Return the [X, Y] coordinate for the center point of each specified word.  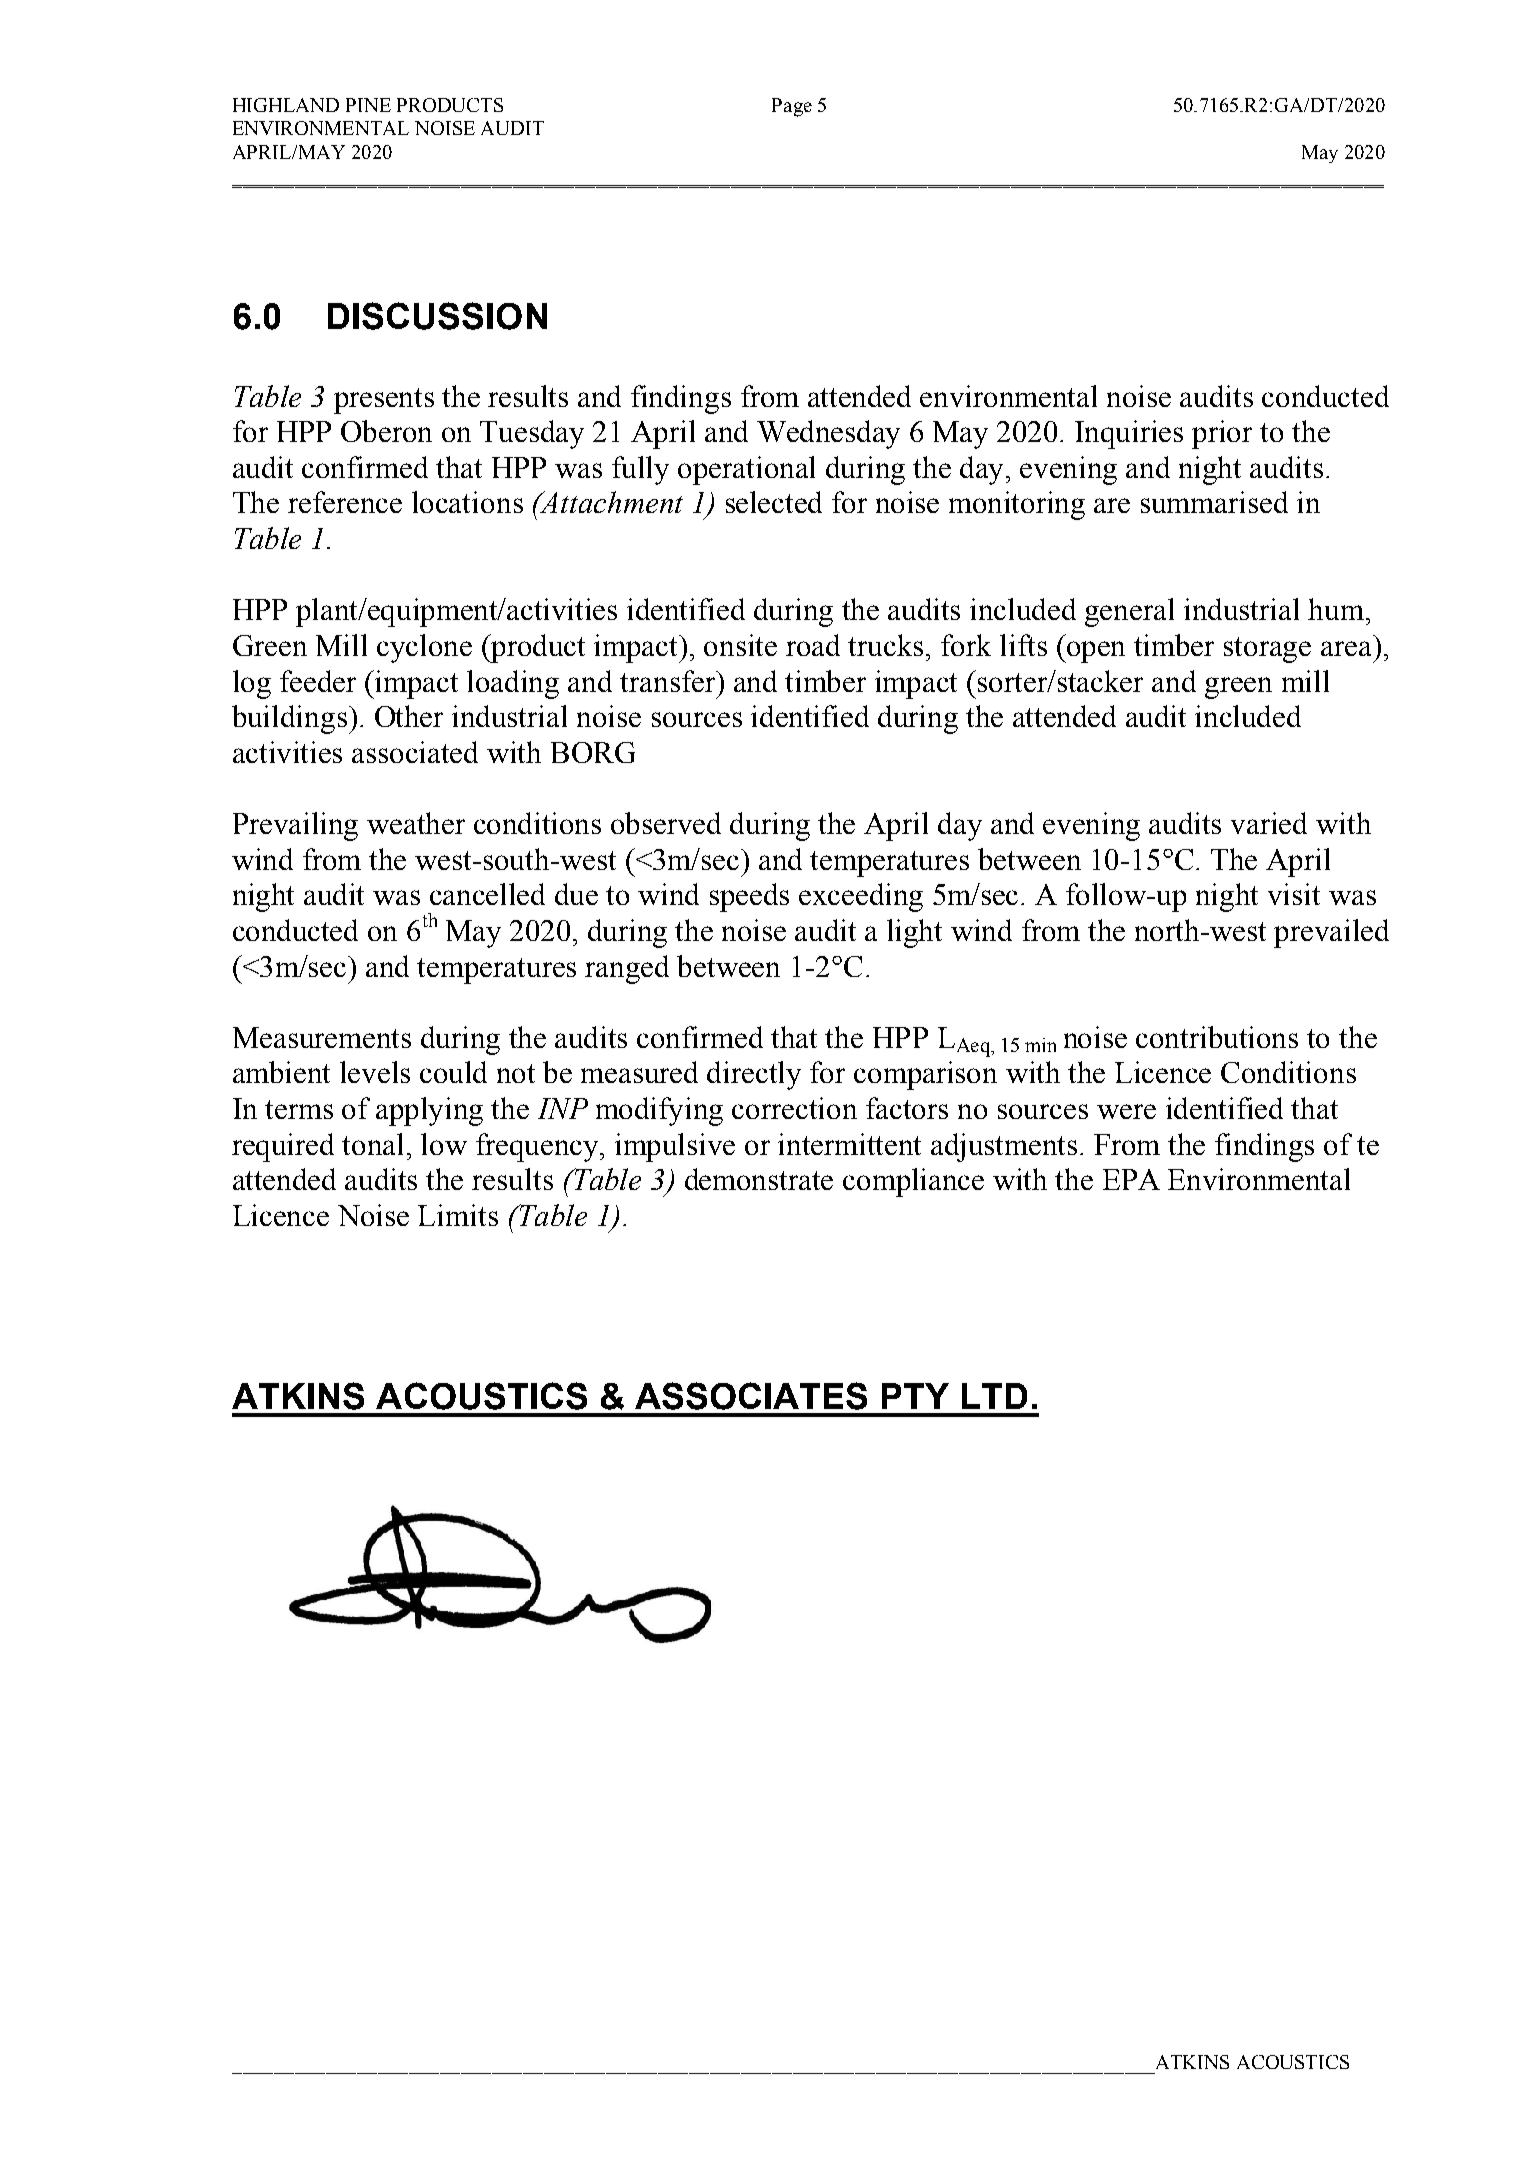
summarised [1214, 502]
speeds [749, 897]
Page [792, 107]
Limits [458, 1215]
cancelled [487, 894]
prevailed [1331, 933]
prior [1222, 434]
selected [774, 502]
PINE [368, 105]
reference [345, 502]
